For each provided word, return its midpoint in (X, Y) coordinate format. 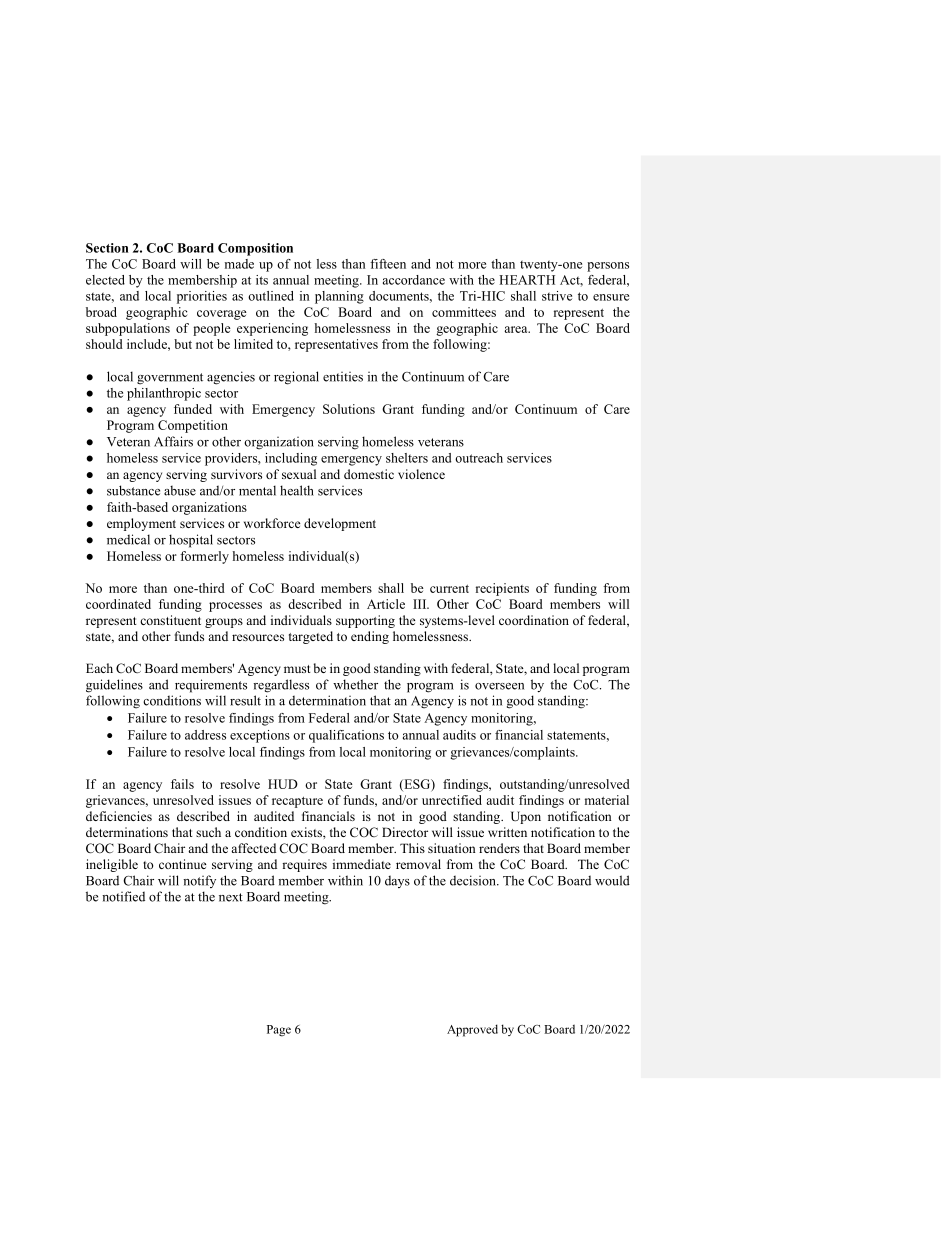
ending (370, 637)
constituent (170, 620)
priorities (202, 297)
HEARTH (527, 280)
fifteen (388, 264)
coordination (534, 620)
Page (279, 1031)
